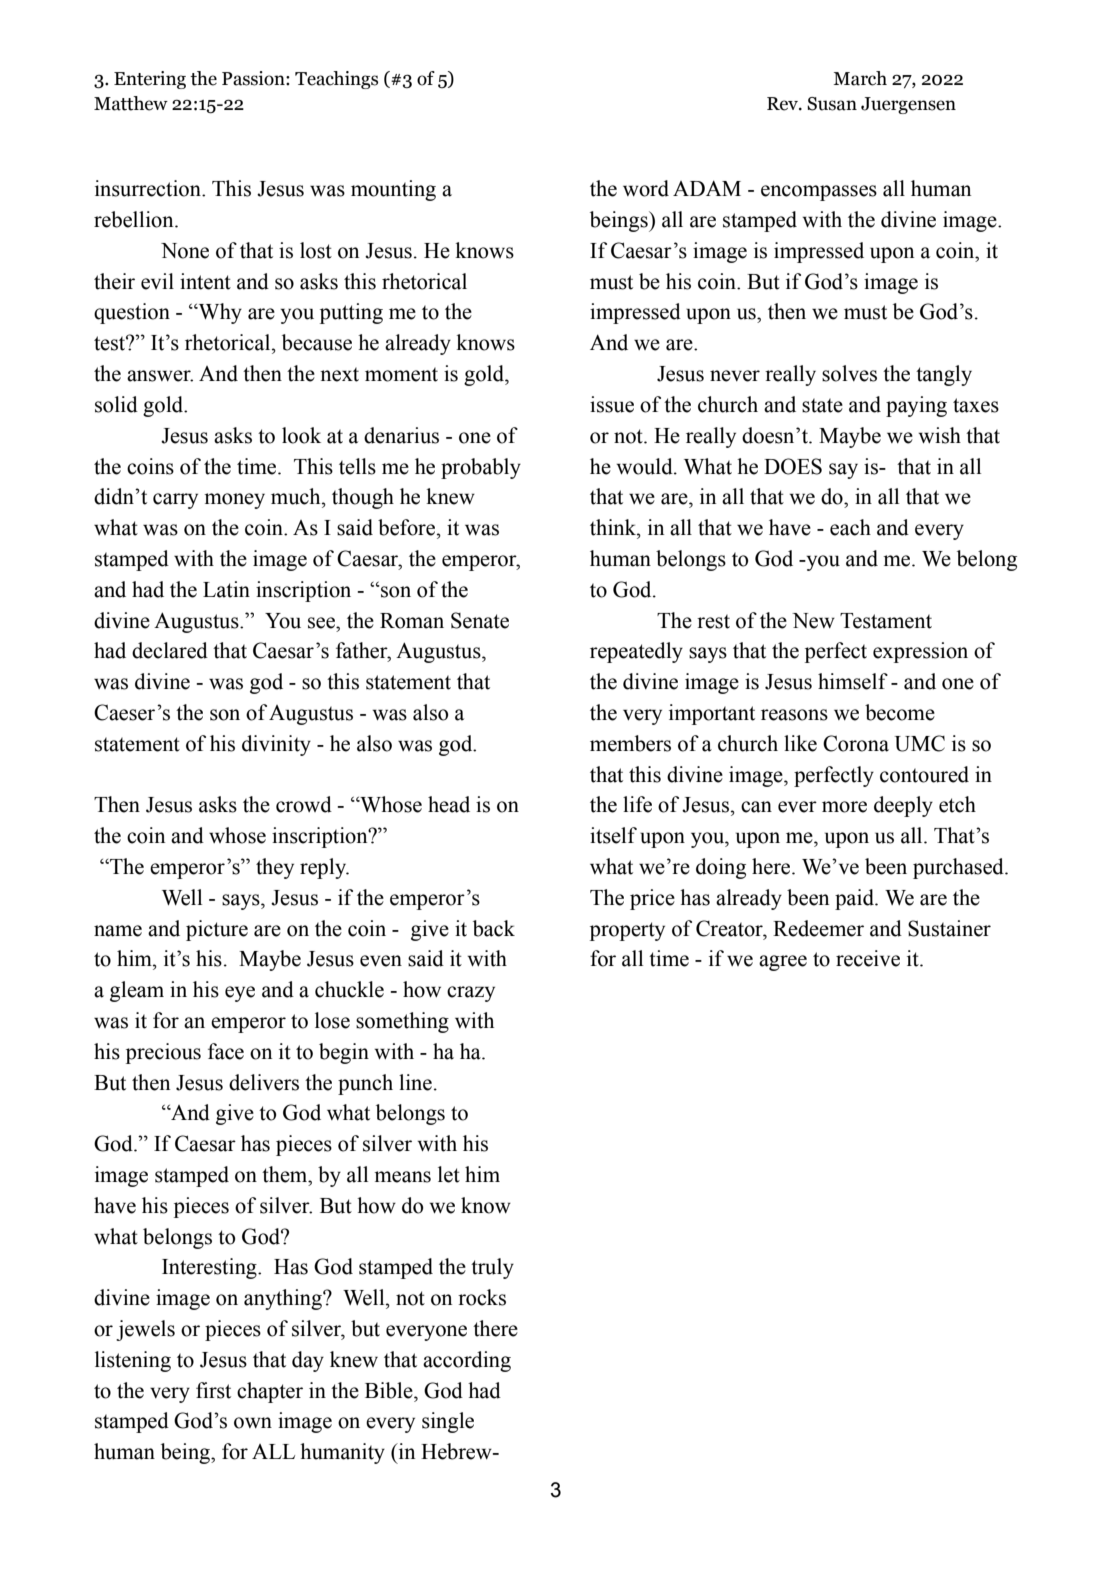  What do you see at coordinates (276, 745) in the screenshot?
I see `divinity` at bounding box center [276, 745].
